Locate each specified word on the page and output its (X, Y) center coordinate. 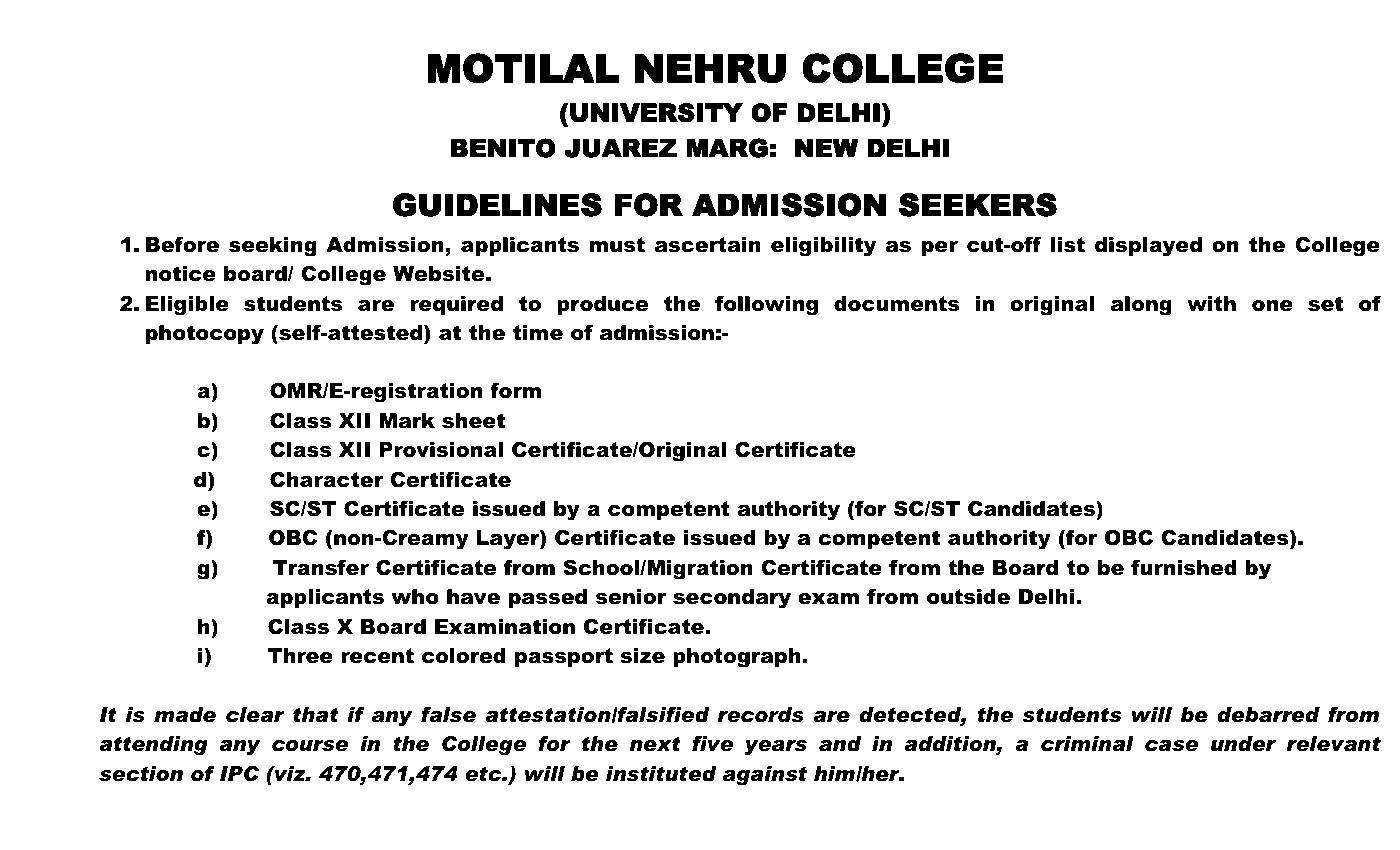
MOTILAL (523, 68)
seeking (273, 247)
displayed (1148, 247)
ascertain (708, 245)
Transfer (321, 568)
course (310, 746)
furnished (1184, 568)
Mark (407, 421)
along (1141, 306)
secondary (732, 599)
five (712, 744)
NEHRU (710, 68)
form (515, 391)
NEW (826, 148)
